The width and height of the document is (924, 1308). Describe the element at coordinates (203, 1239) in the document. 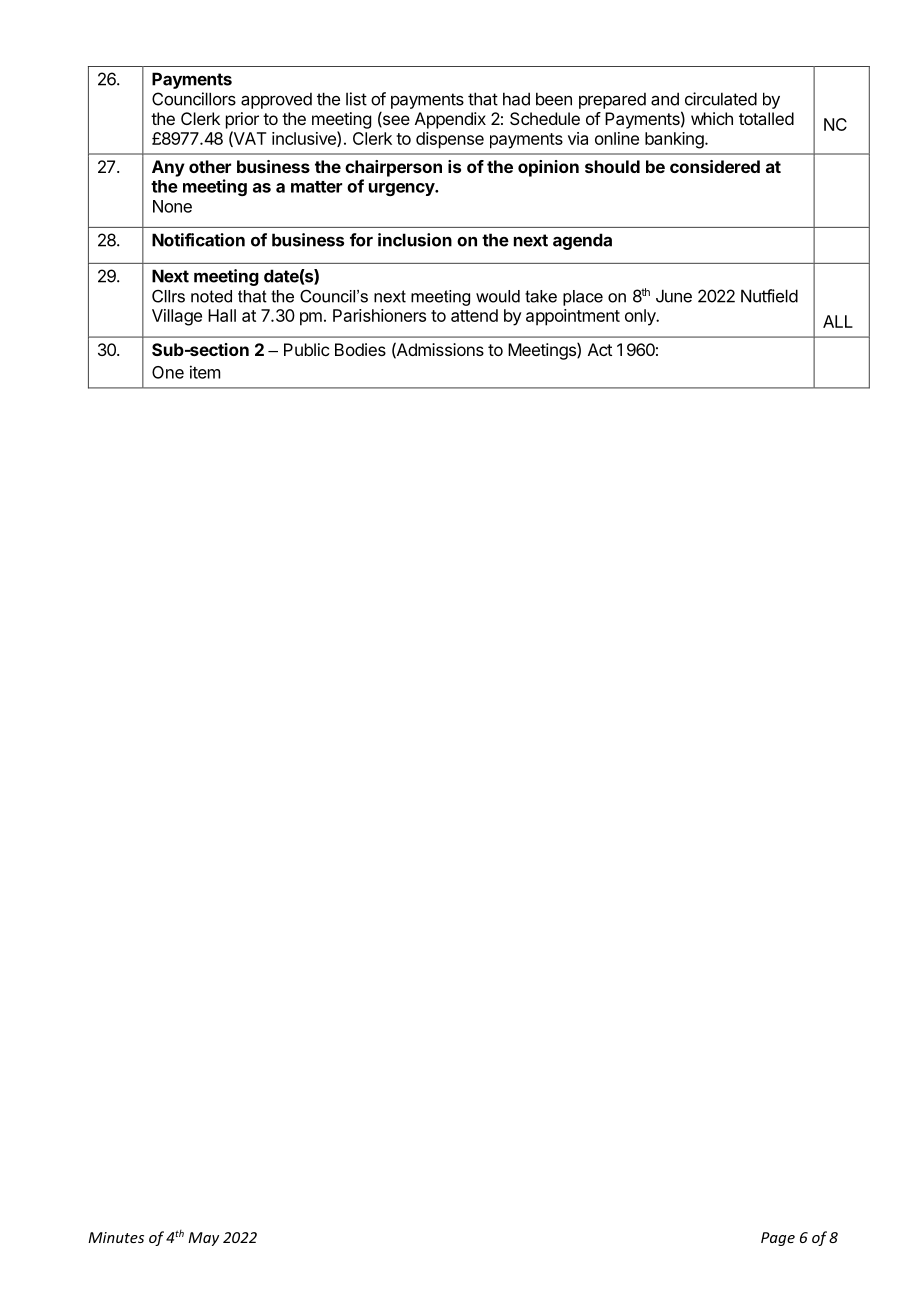

I see `May` at that location.
